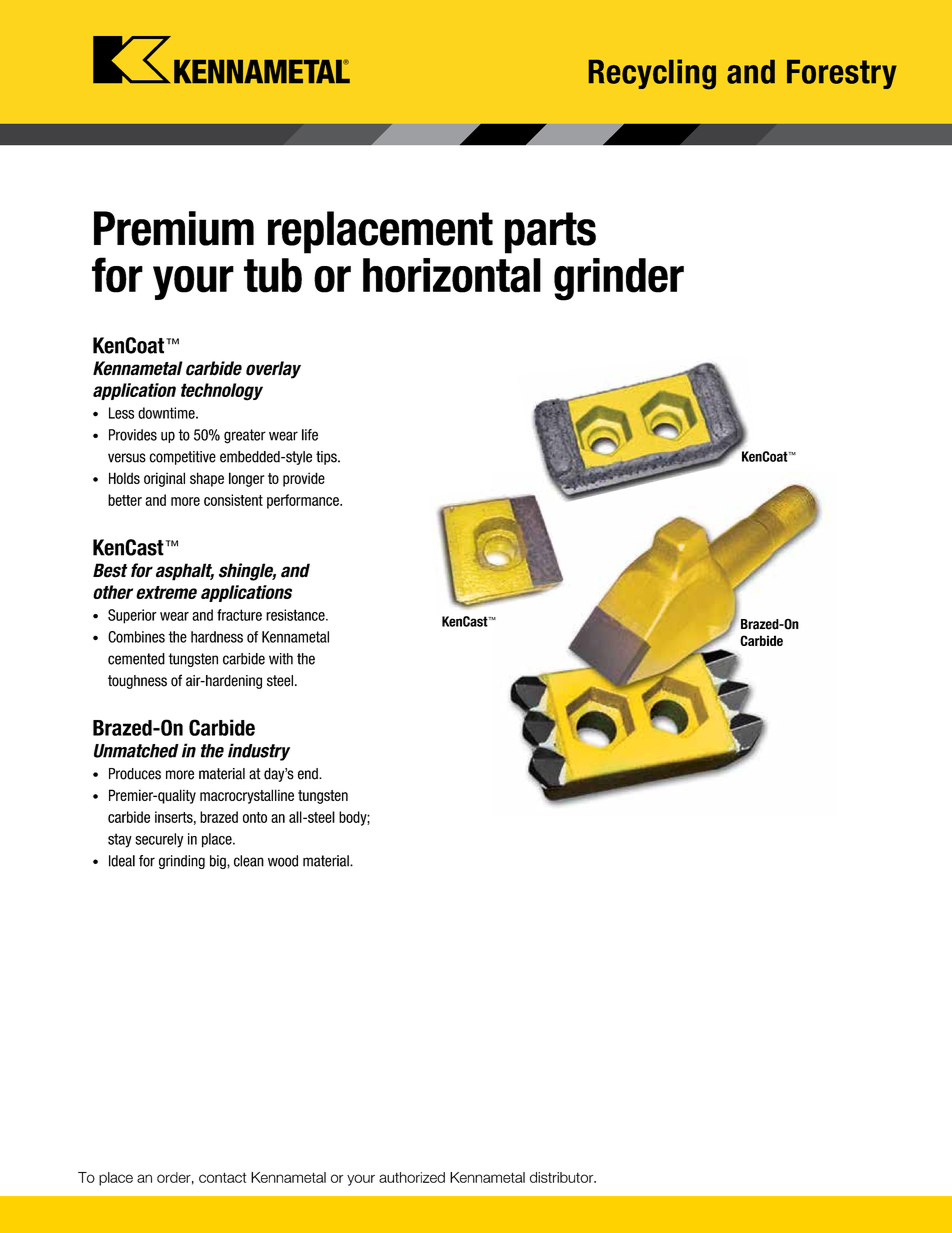  What do you see at coordinates (255, 817) in the image?
I see `onto` at bounding box center [255, 817].
